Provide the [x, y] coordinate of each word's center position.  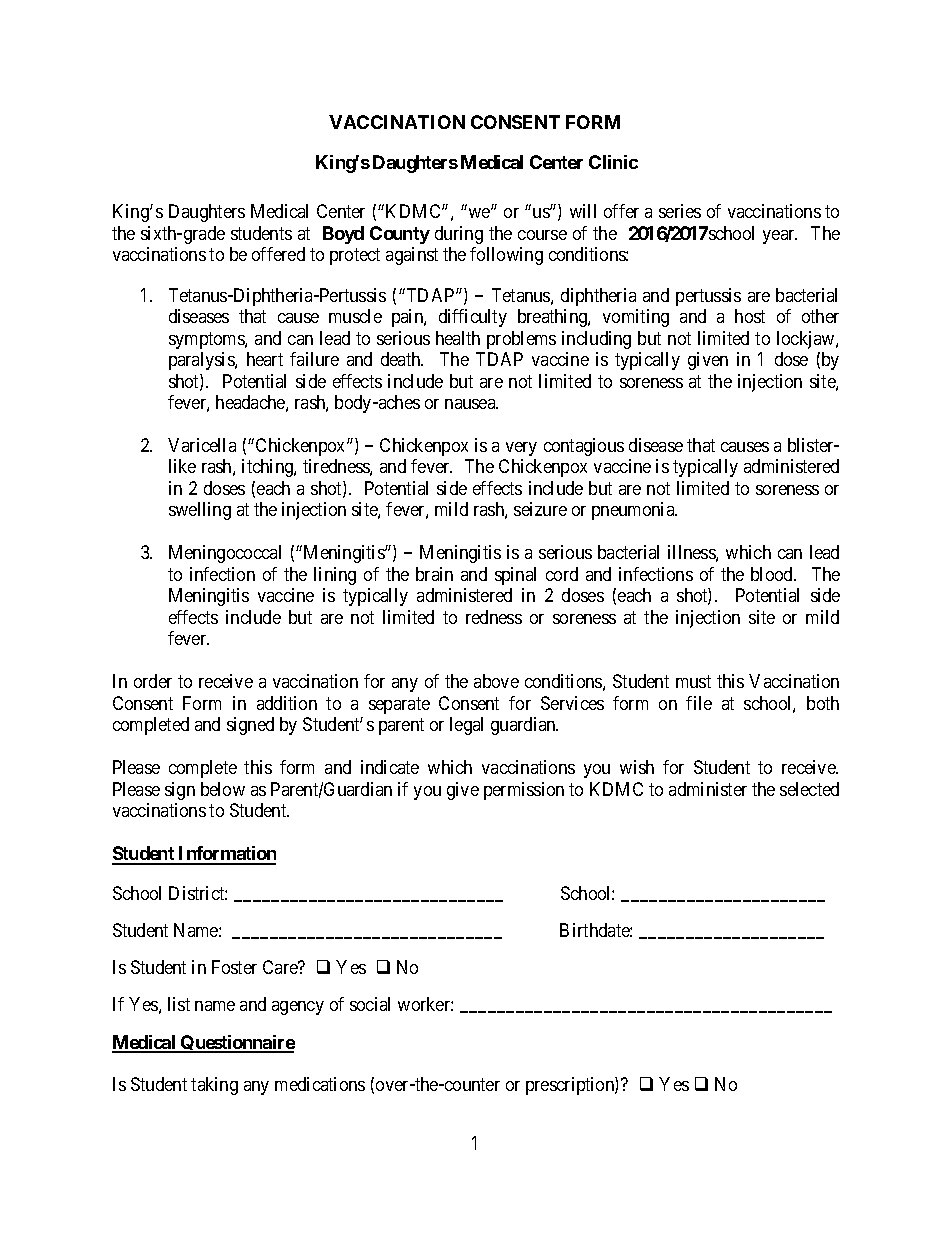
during [459, 235]
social [370, 1004]
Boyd [343, 235]
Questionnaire [237, 1044]
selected [809, 789]
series [680, 211]
